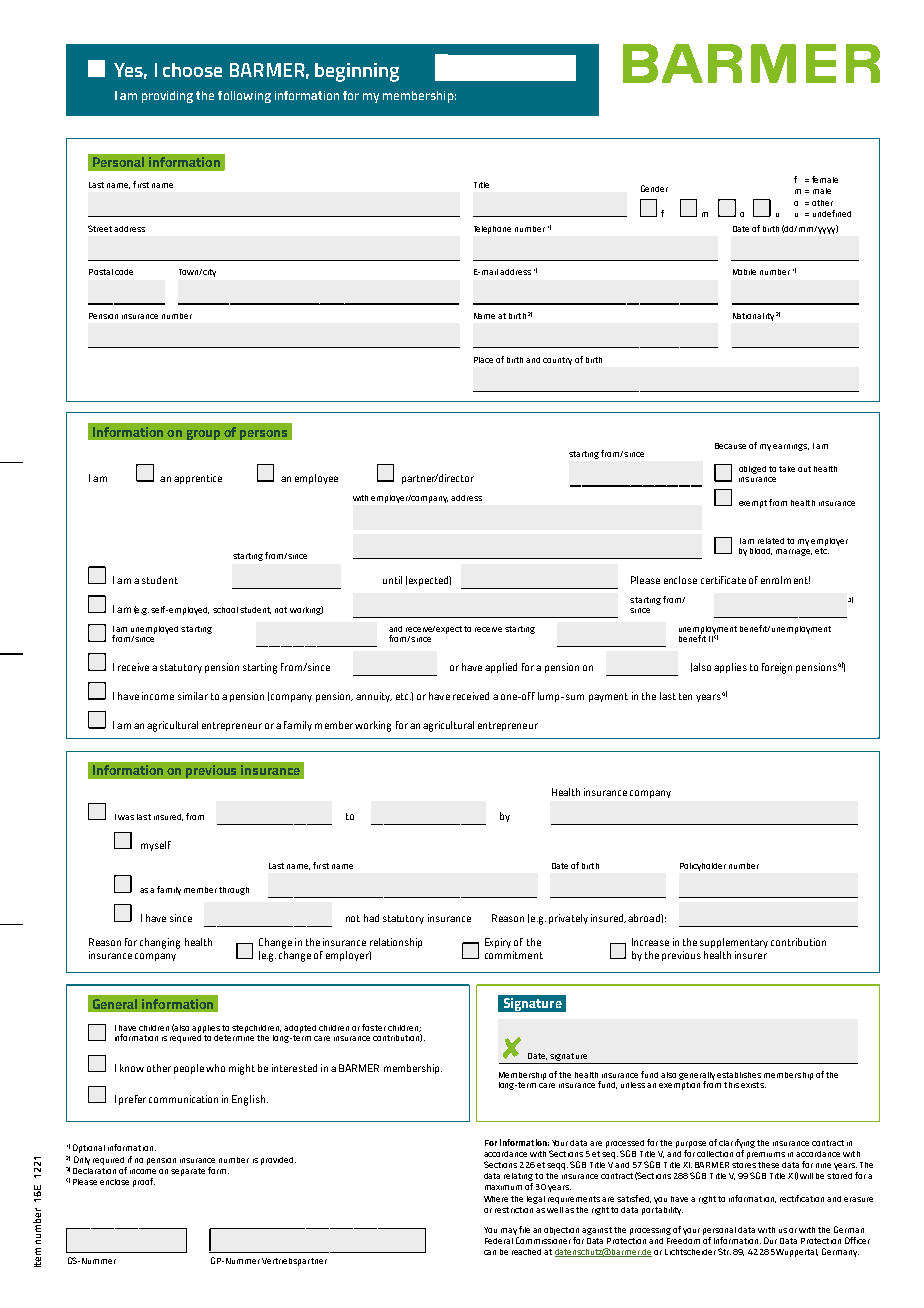 The height and width of the document is (1308, 924). What do you see at coordinates (802, 1198) in the document?
I see `rectification` at bounding box center [802, 1198].
